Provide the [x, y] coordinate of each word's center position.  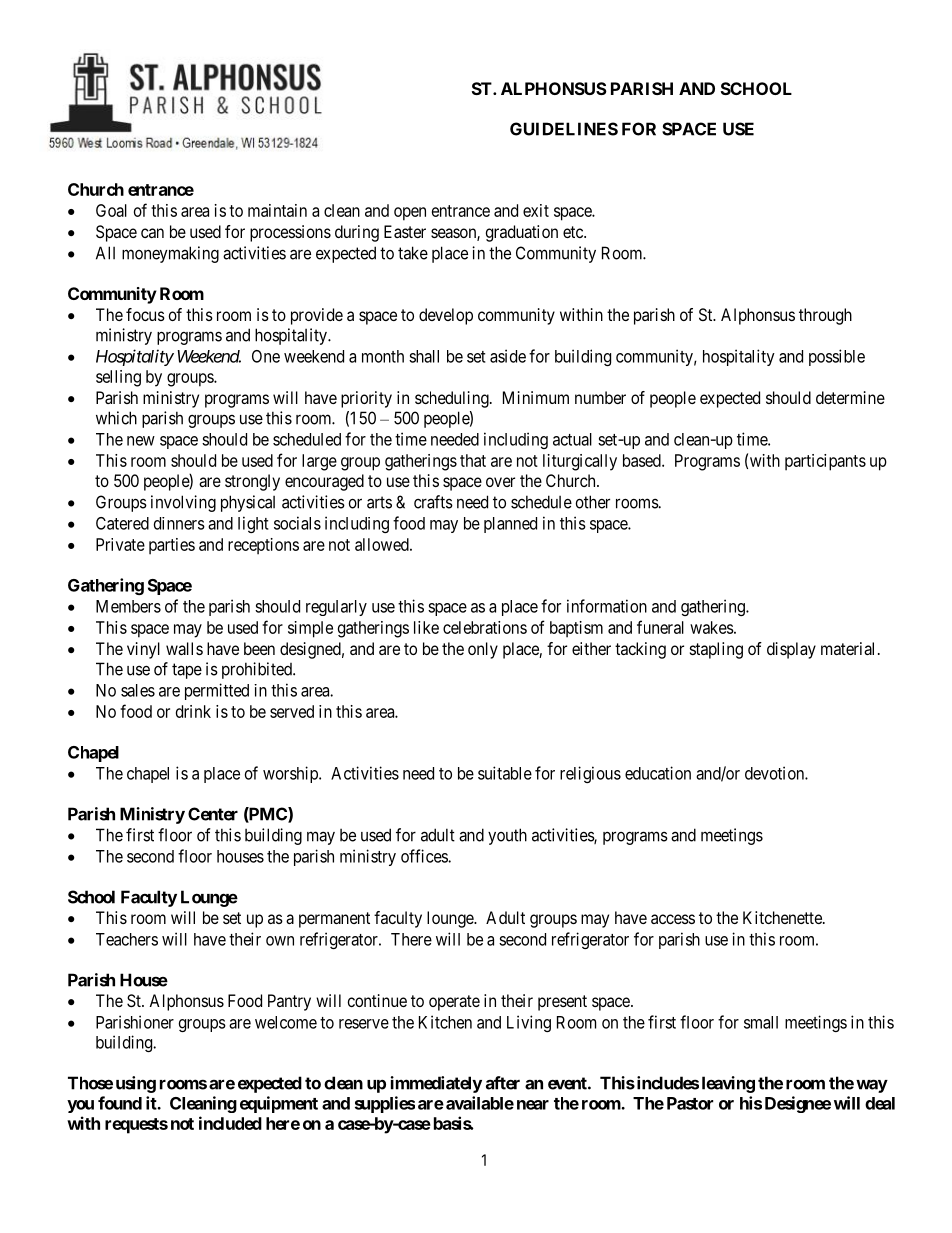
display [791, 650]
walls [184, 648]
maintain [277, 210]
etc [574, 232]
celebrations [485, 627]
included [230, 1123]
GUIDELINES [564, 129]
